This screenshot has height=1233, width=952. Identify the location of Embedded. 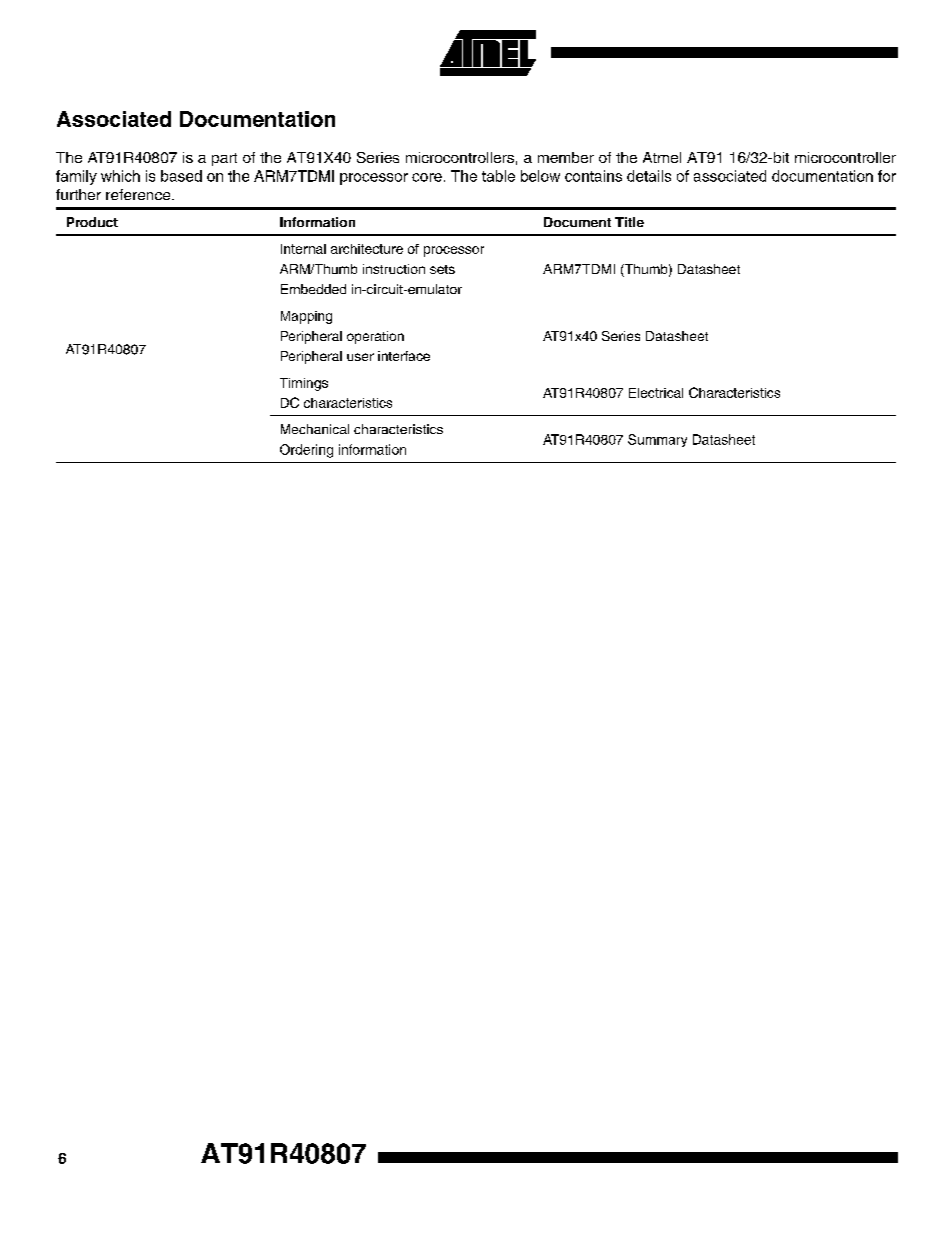
(313, 289).
